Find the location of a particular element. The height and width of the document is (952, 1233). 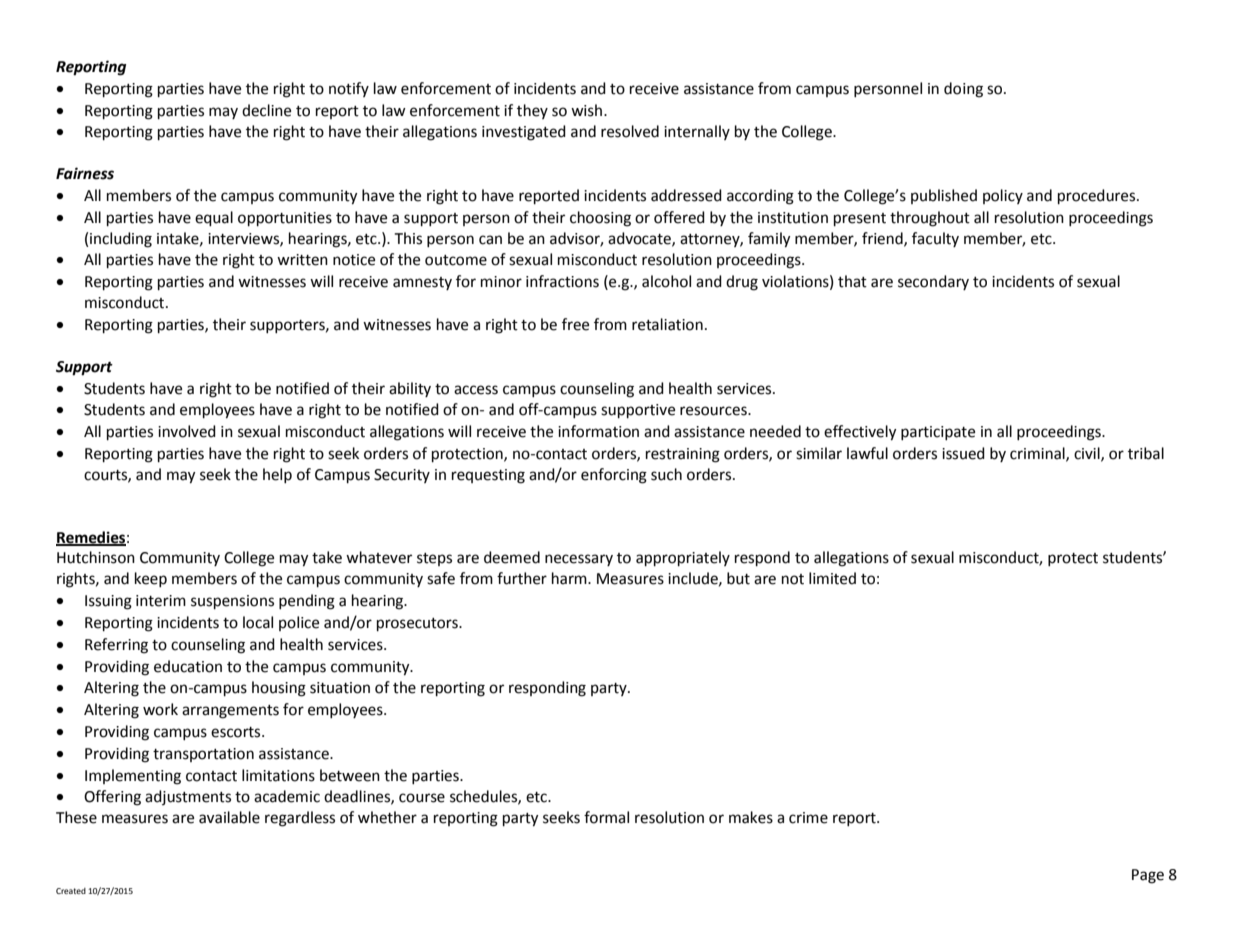

wish is located at coordinates (588, 110).
